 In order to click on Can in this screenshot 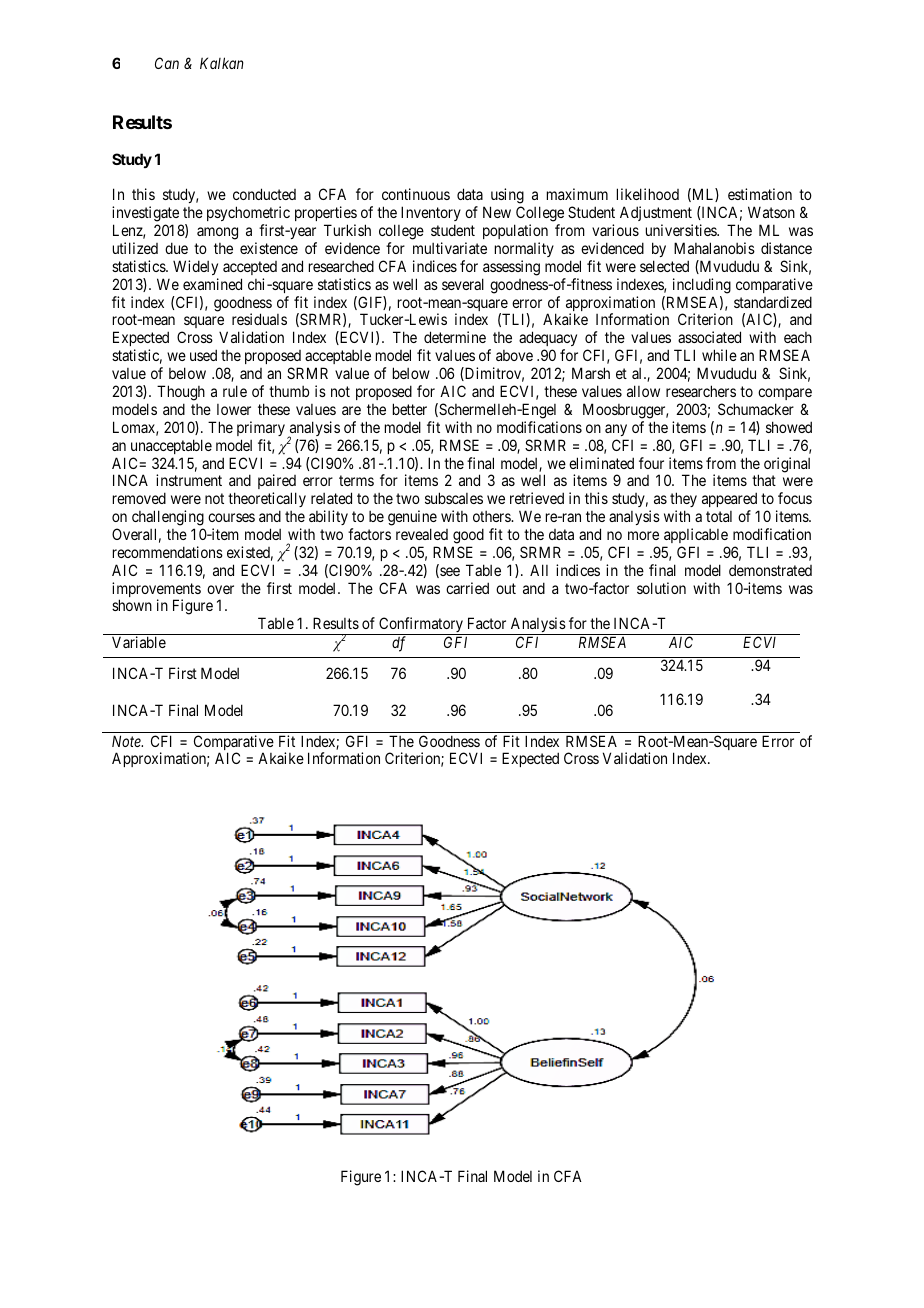, I will do `click(167, 63)`.
